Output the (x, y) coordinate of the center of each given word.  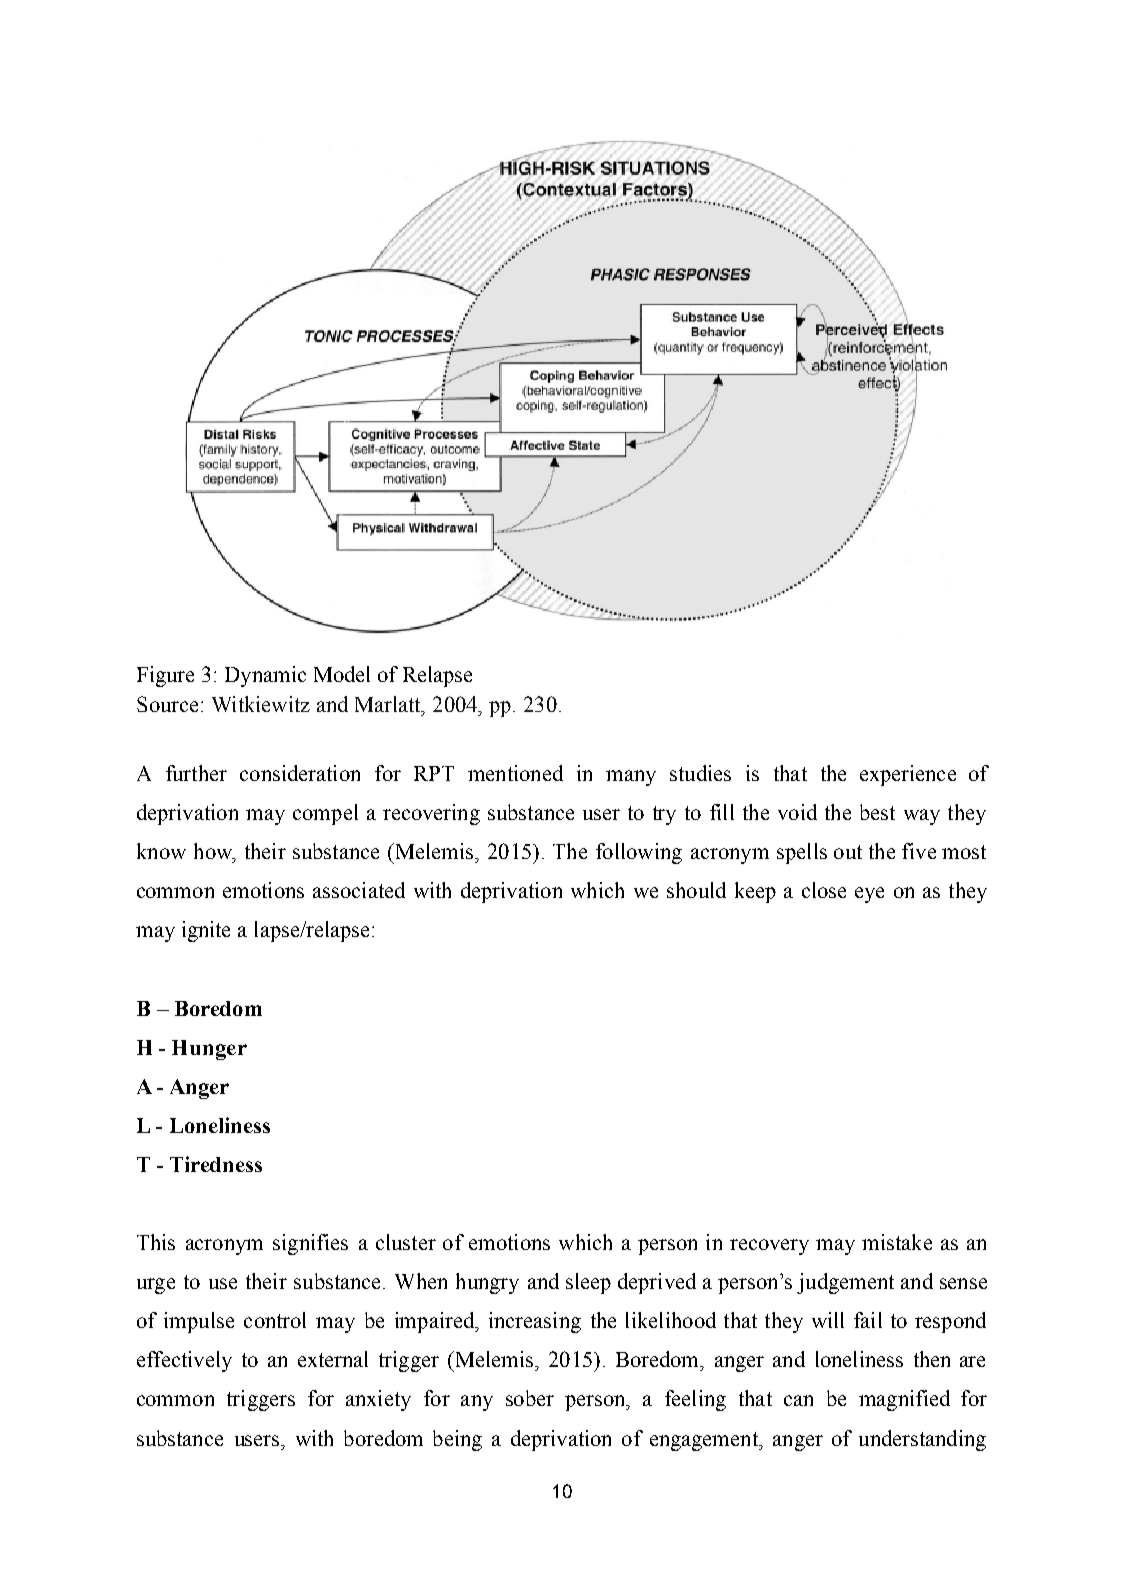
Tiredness (216, 1164)
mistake (897, 1242)
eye (869, 895)
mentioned (515, 773)
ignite (206, 931)
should (696, 890)
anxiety (378, 1400)
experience (908, 775)
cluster (406, 1242)
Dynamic (265, 676)
